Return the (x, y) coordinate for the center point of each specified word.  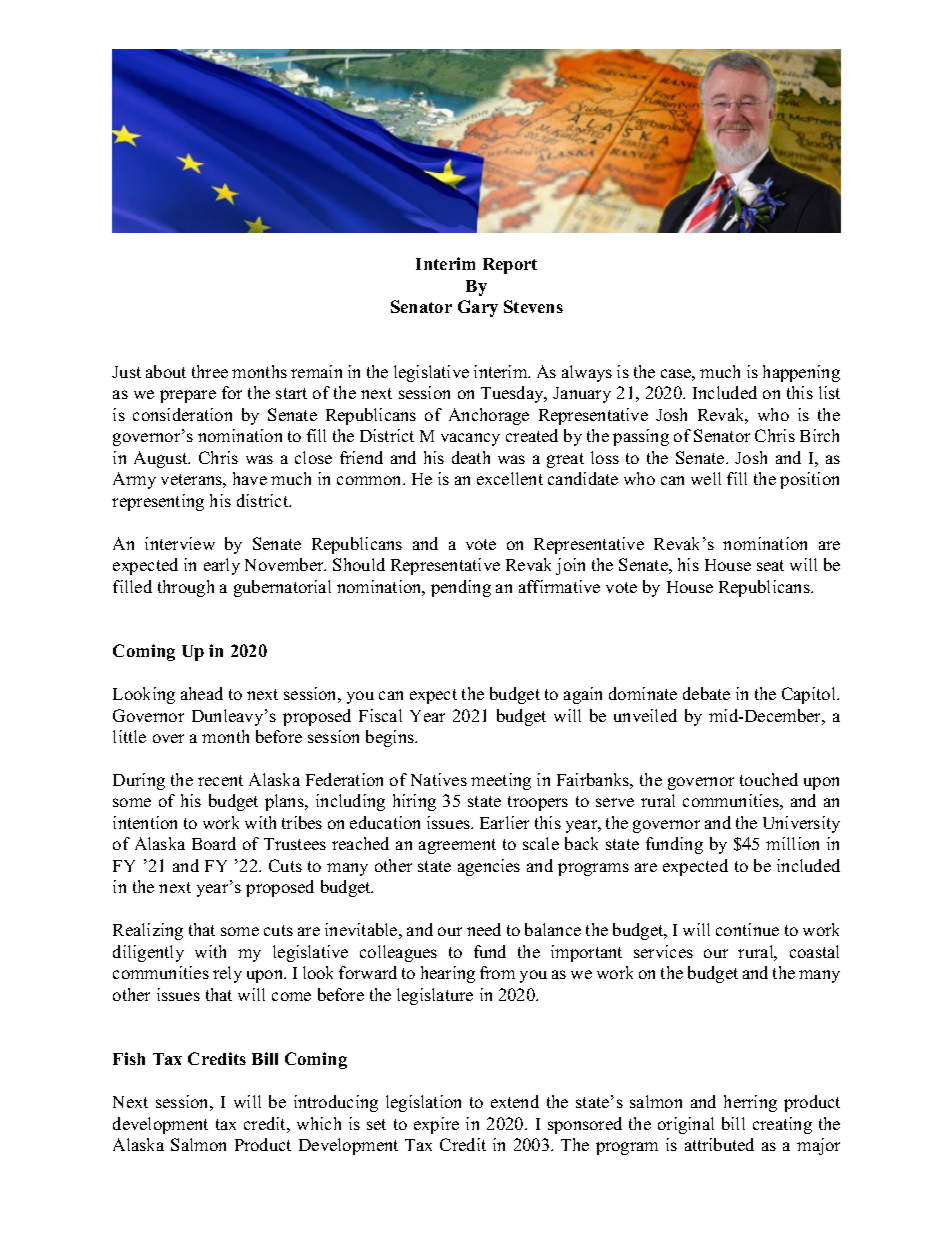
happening (801, 373)
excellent (510, 478)
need (484, 929)
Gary (478, 308)
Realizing (148, 931)
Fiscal (380, 715)
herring (750, 1103)
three (210, 371)
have (250, 478)
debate (706, 693)
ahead (202, 693)
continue (747, 929)
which (319, 1123)
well (706, 478)
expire (436, 1125)
